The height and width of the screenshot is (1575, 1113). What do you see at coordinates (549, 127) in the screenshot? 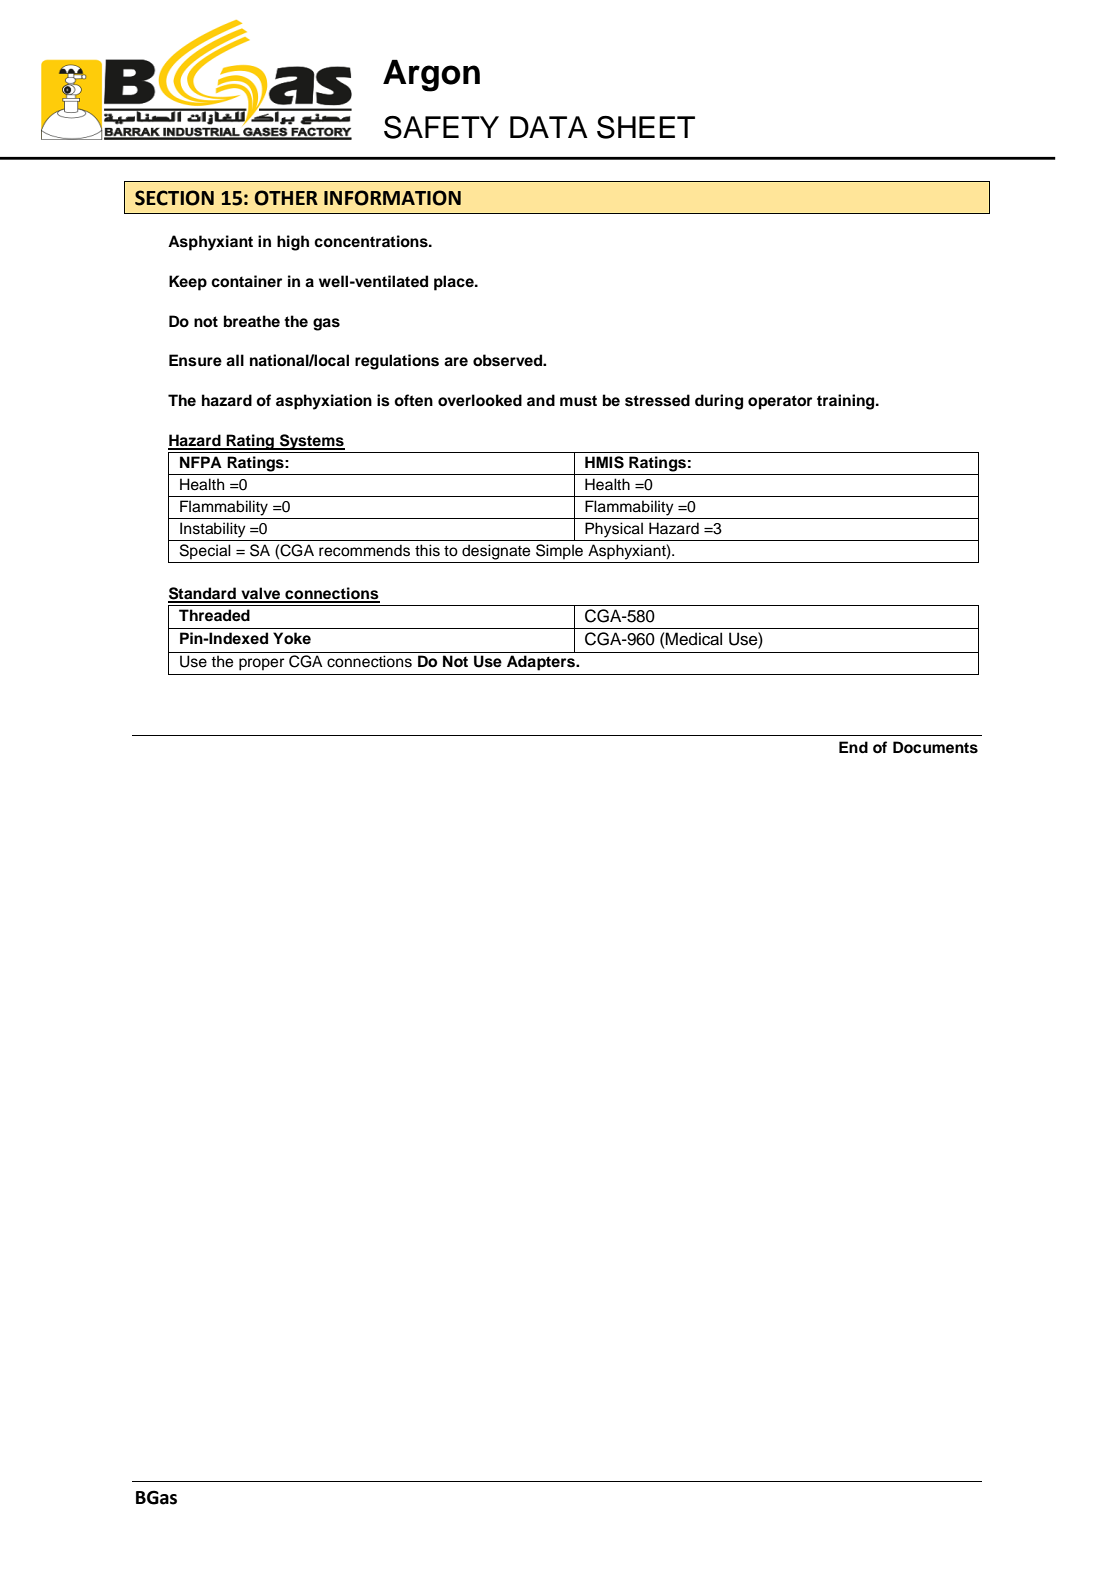
I see `DATA` at bounding box center [549, 127].
